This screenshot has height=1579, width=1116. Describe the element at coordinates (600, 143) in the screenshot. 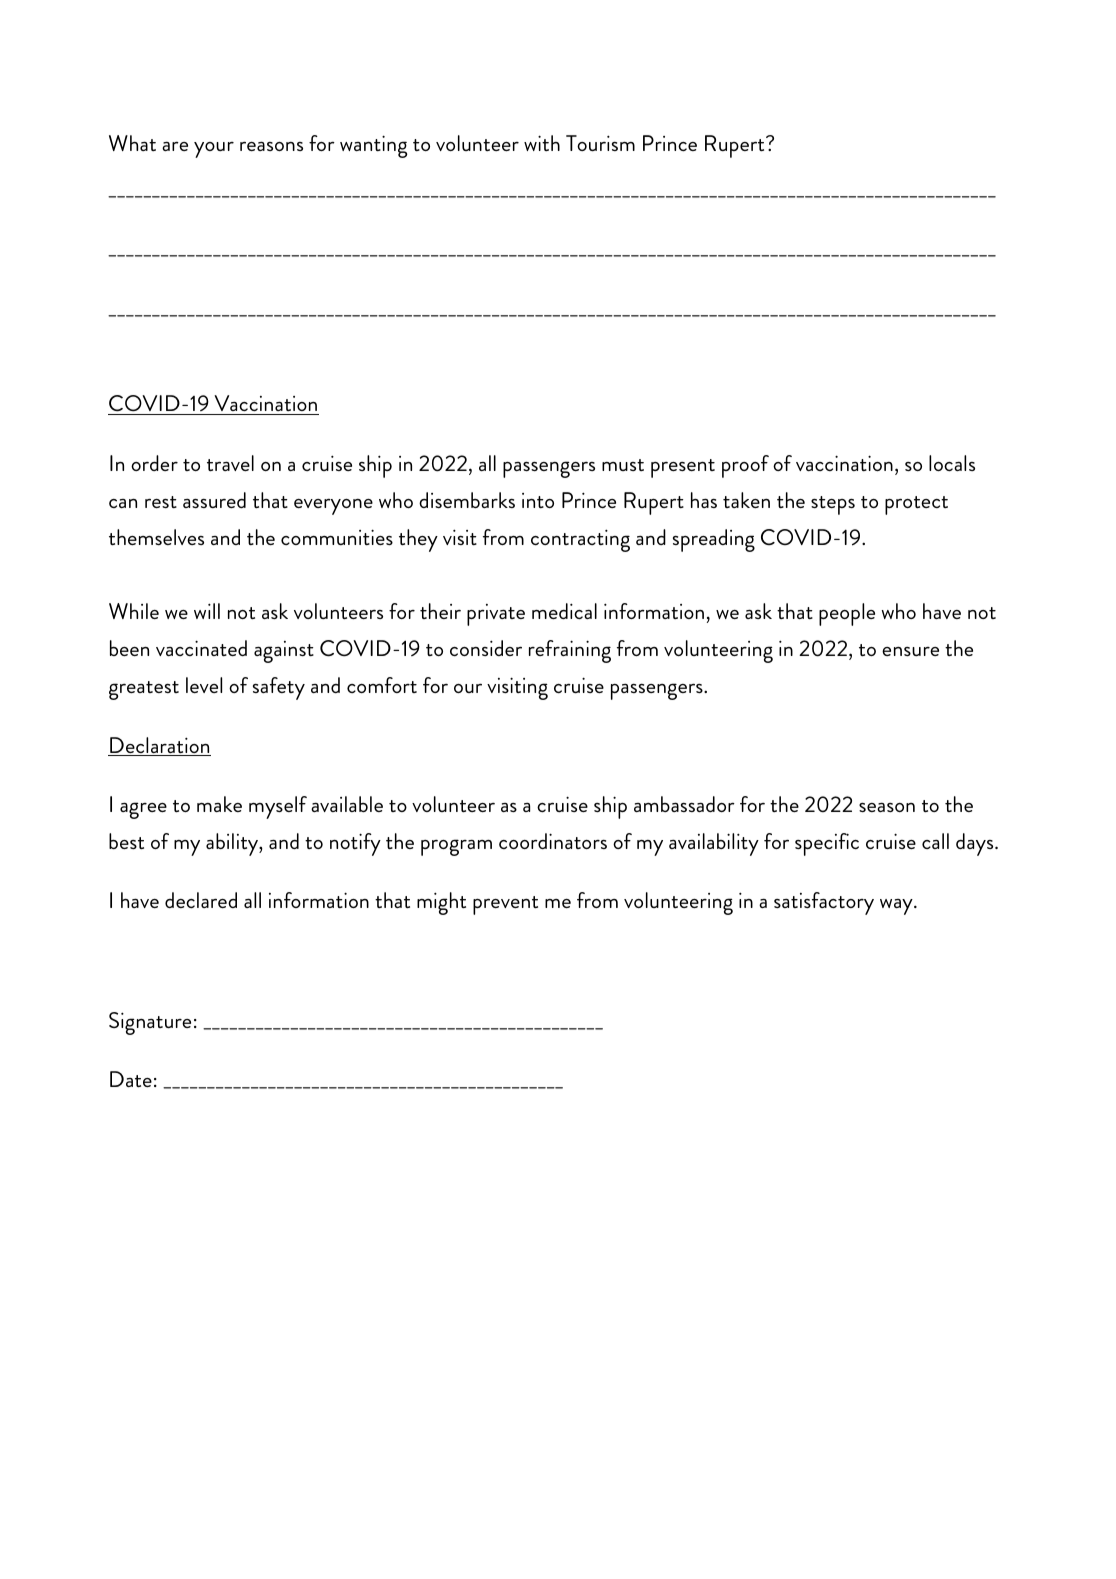

I see `Tourism` at that location.
